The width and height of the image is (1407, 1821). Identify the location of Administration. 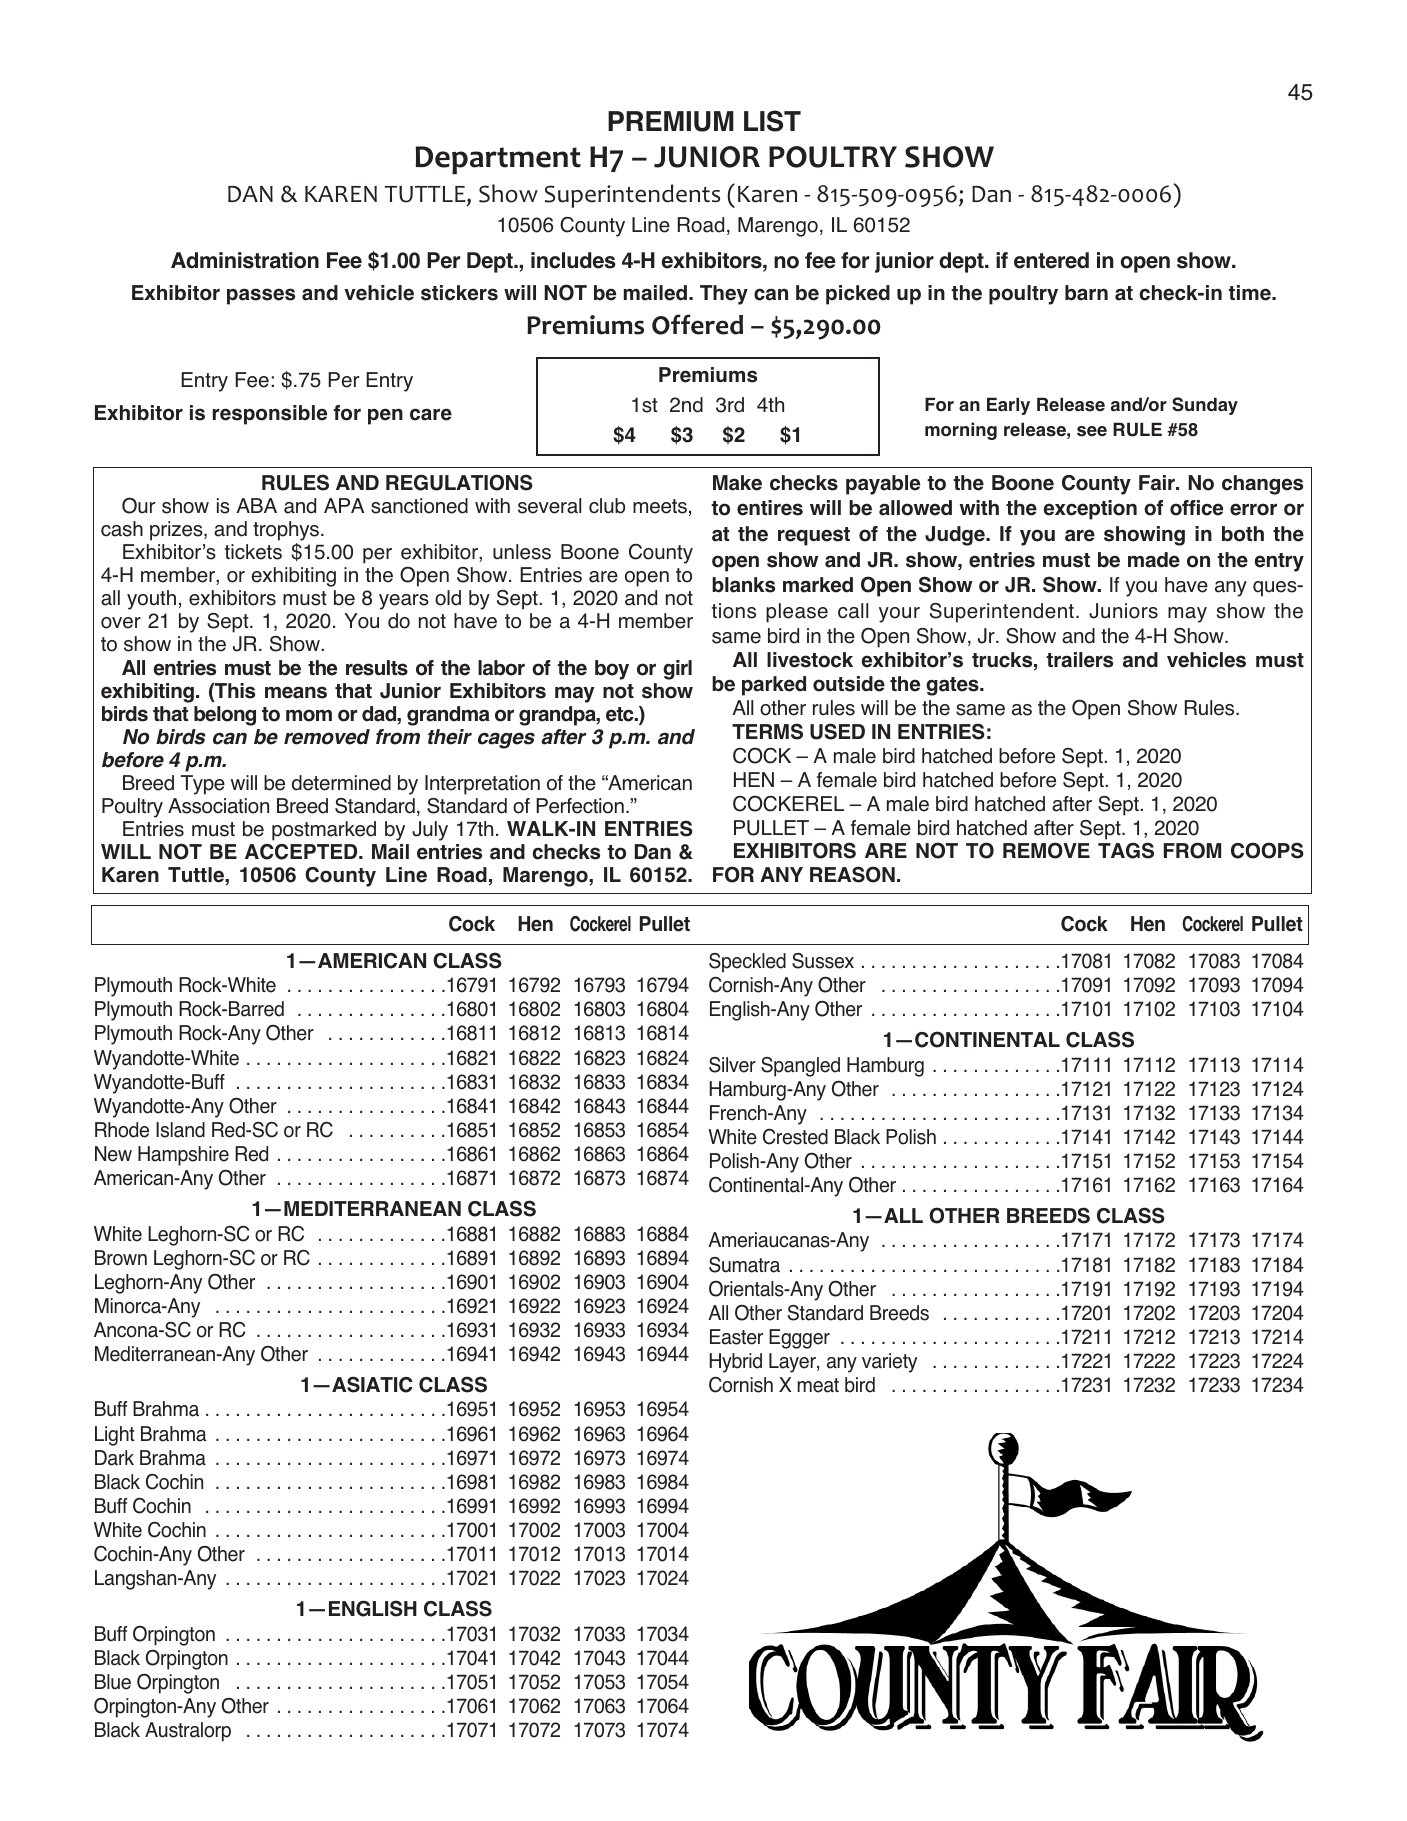
(245, 260).
